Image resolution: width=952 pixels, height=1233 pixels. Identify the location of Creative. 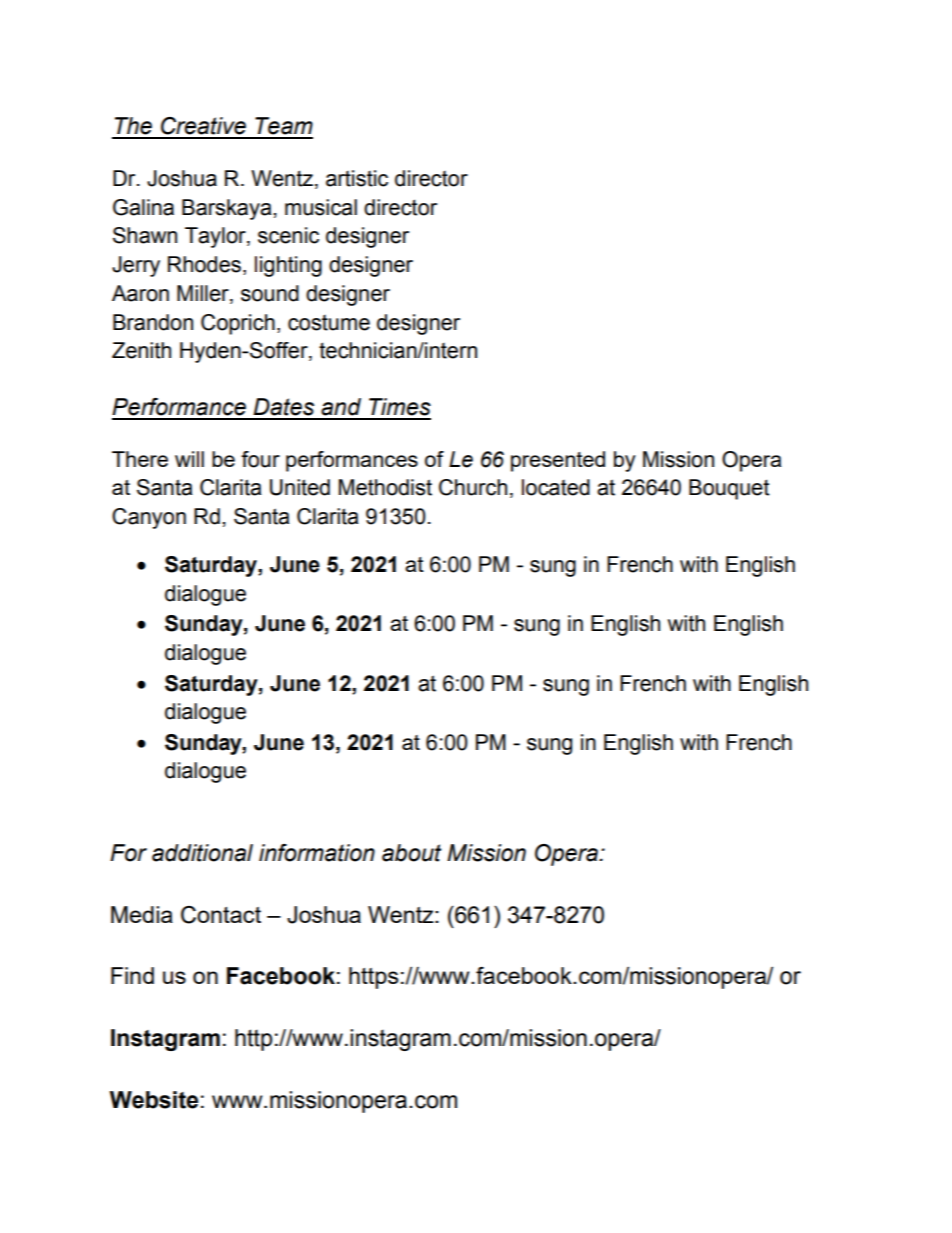
(203, 126).
